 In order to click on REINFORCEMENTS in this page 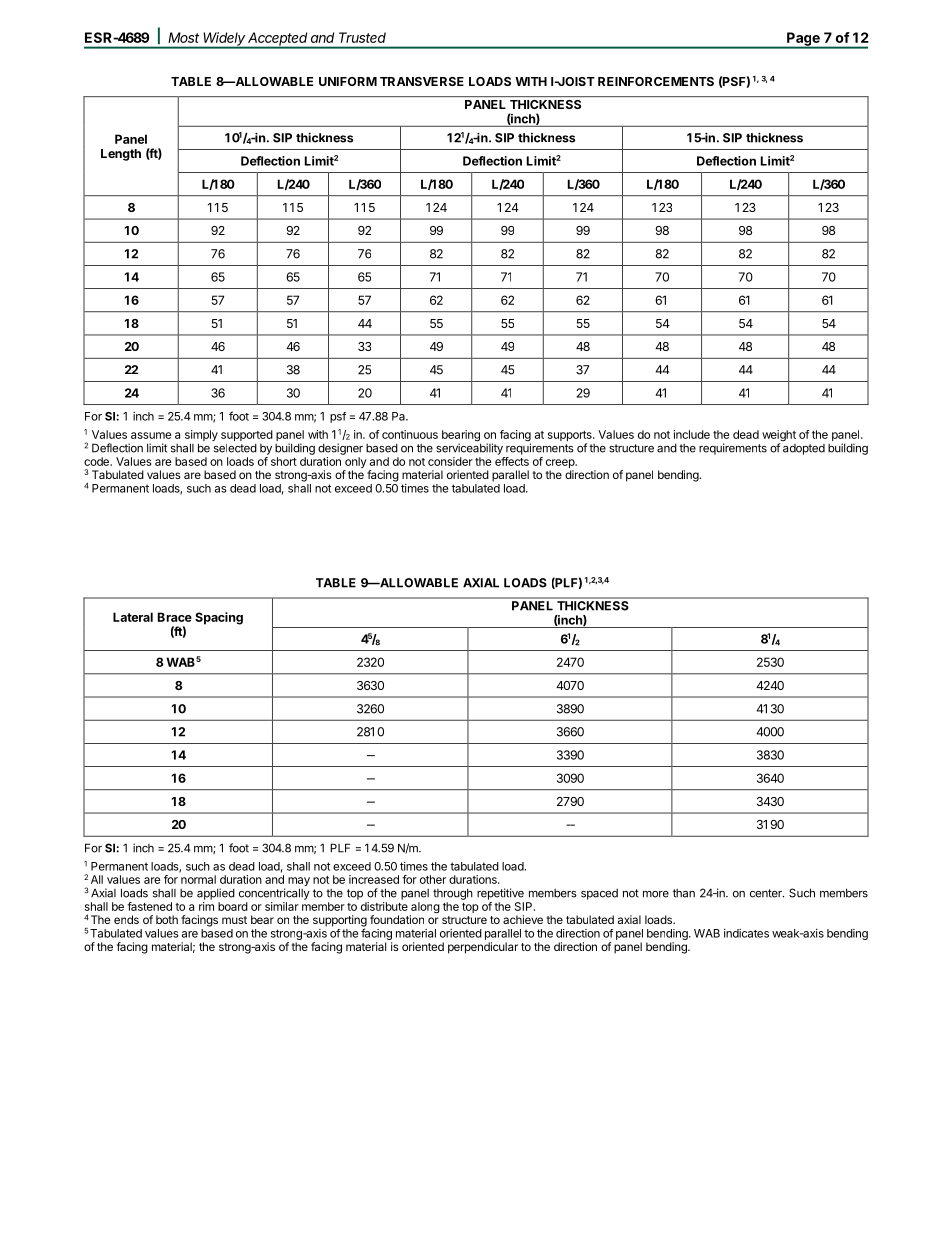, I will do `click(656, 81)`.
